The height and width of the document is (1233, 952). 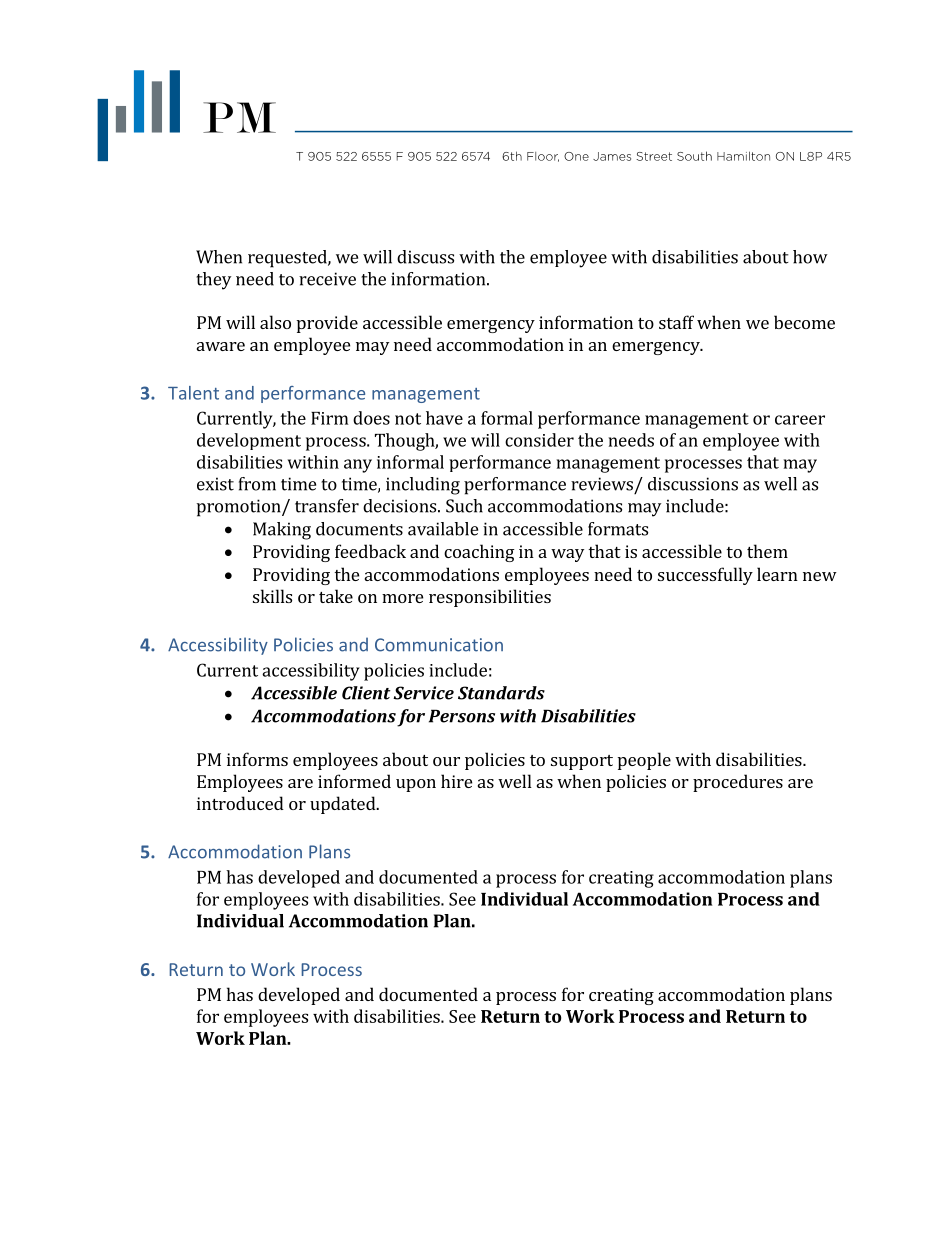 What do you see at coordinates (738, 783) in the document?
I see `procedures` at bounding box center [738, 783].
